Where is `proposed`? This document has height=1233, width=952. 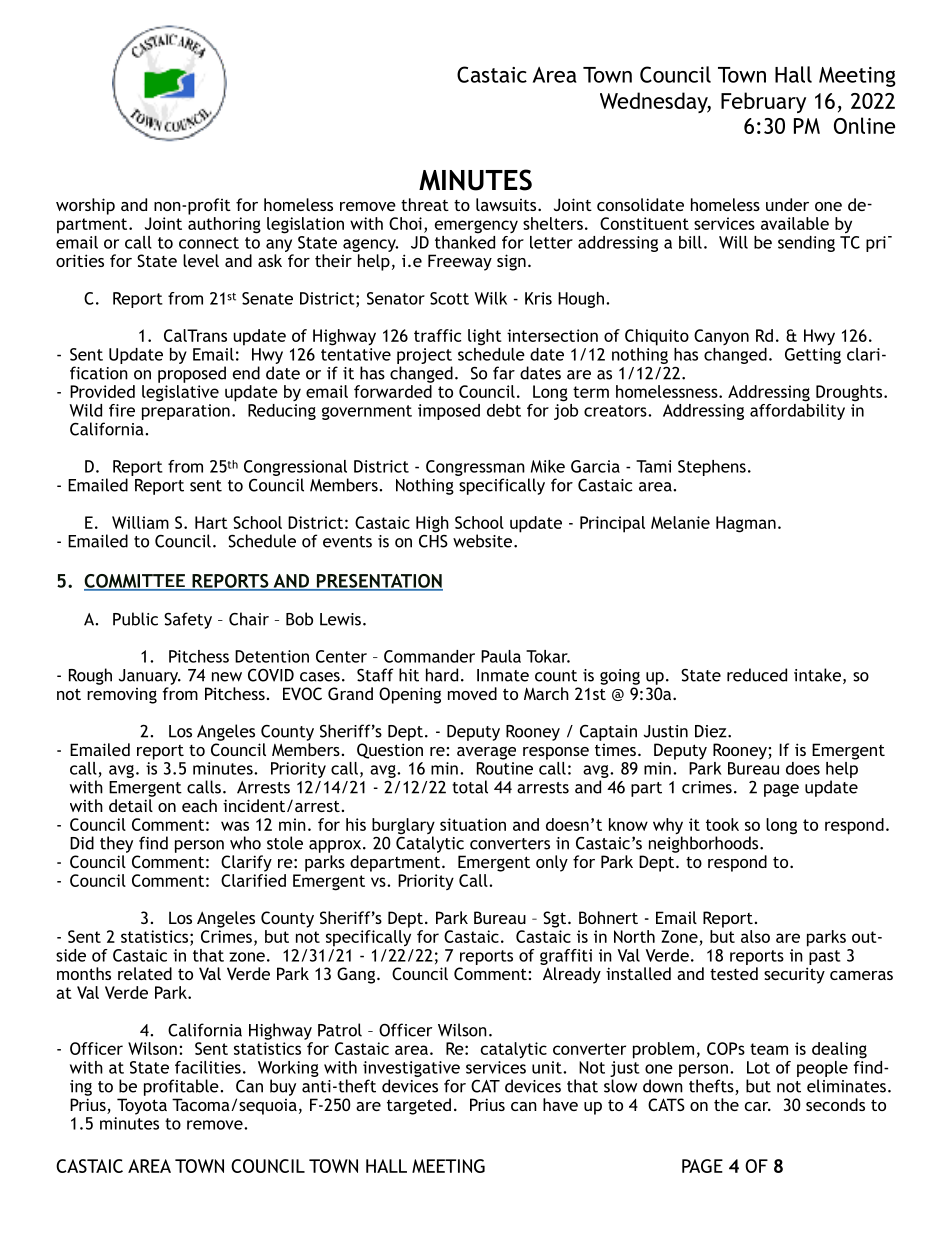
proposed is located at coordinates (192, 374).
